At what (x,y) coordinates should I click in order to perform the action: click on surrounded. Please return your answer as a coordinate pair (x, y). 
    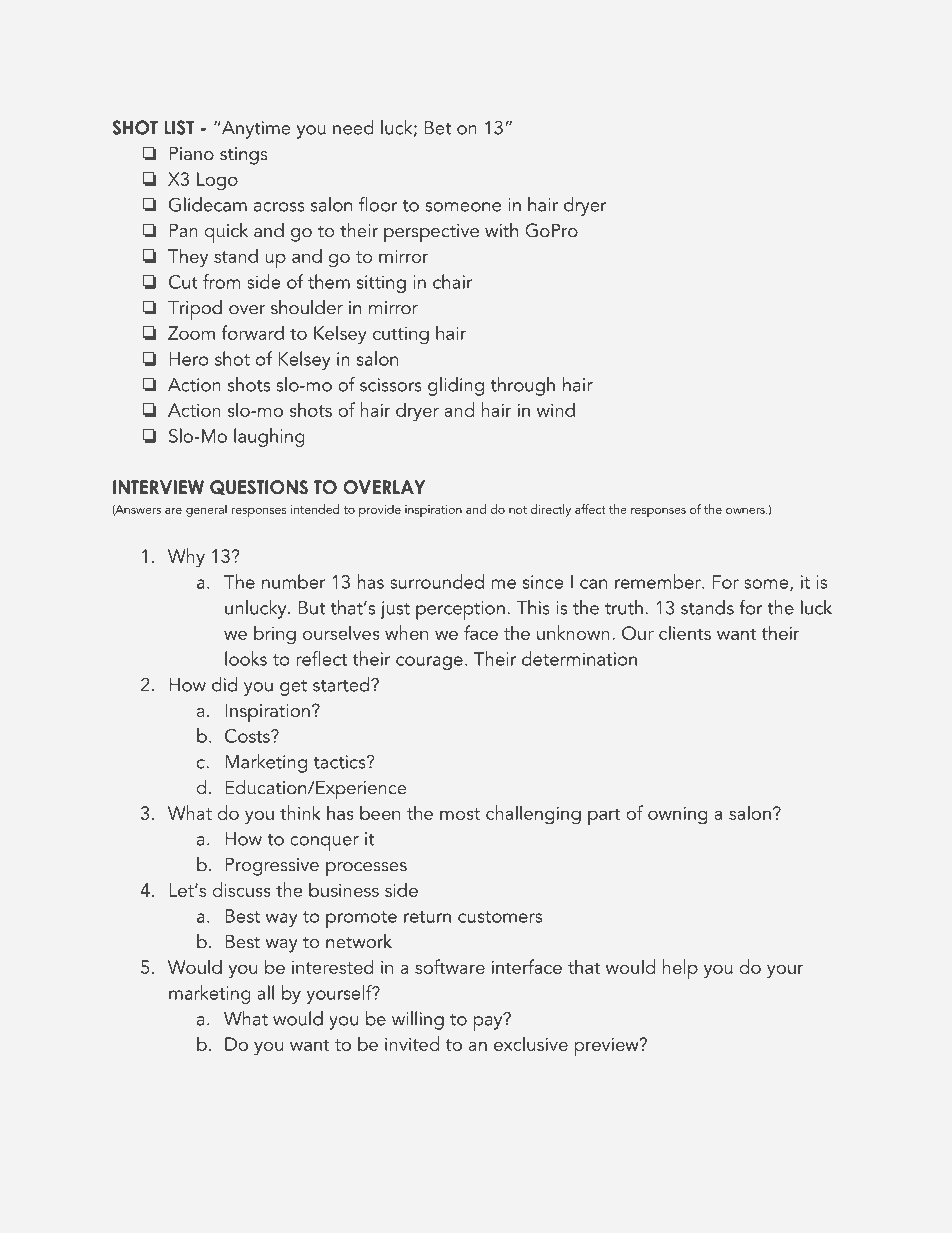
    Looking at the image, I should click on (437, 581).
